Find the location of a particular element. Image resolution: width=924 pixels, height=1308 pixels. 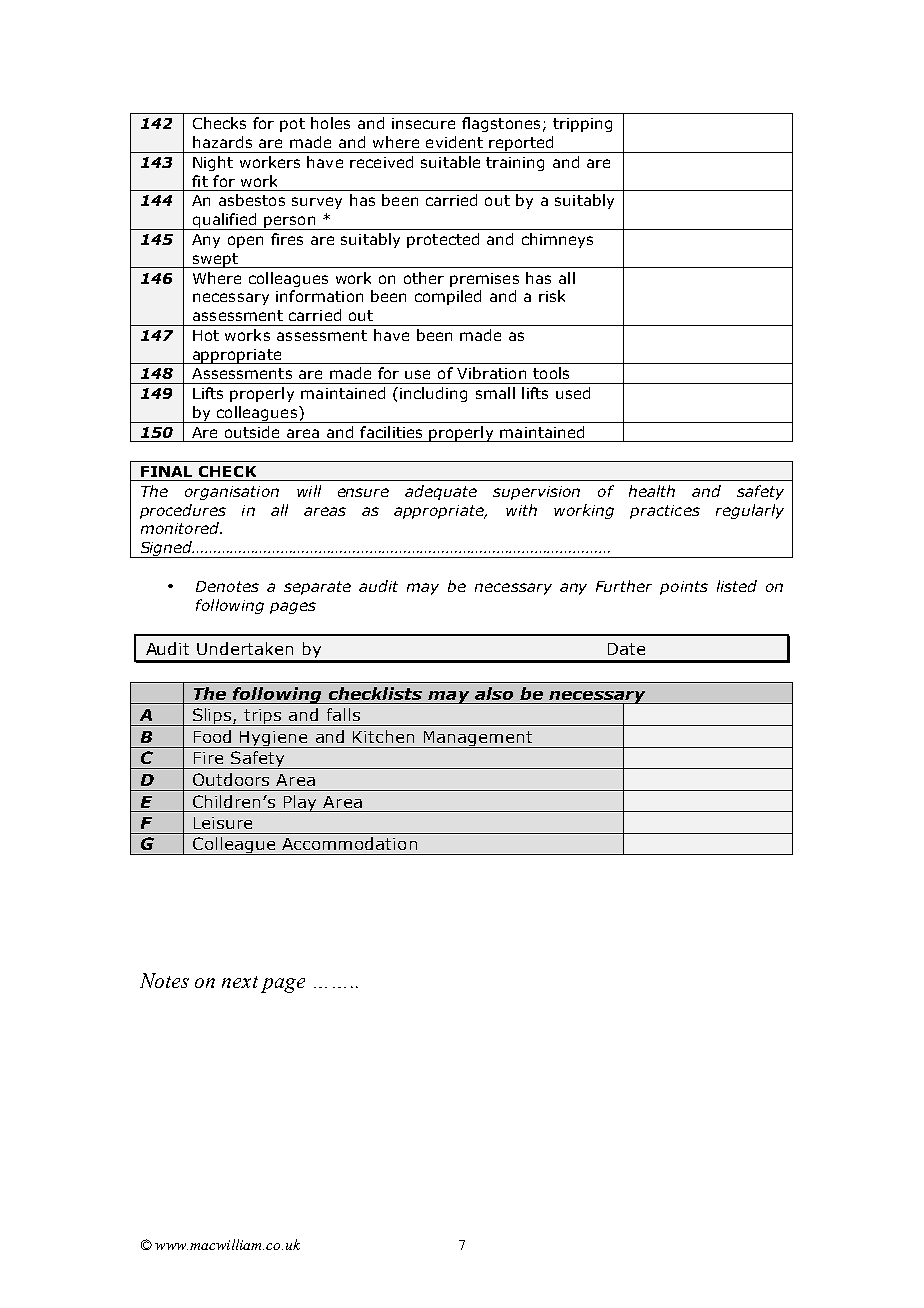

hazards is located at coordinates (222, 142).
